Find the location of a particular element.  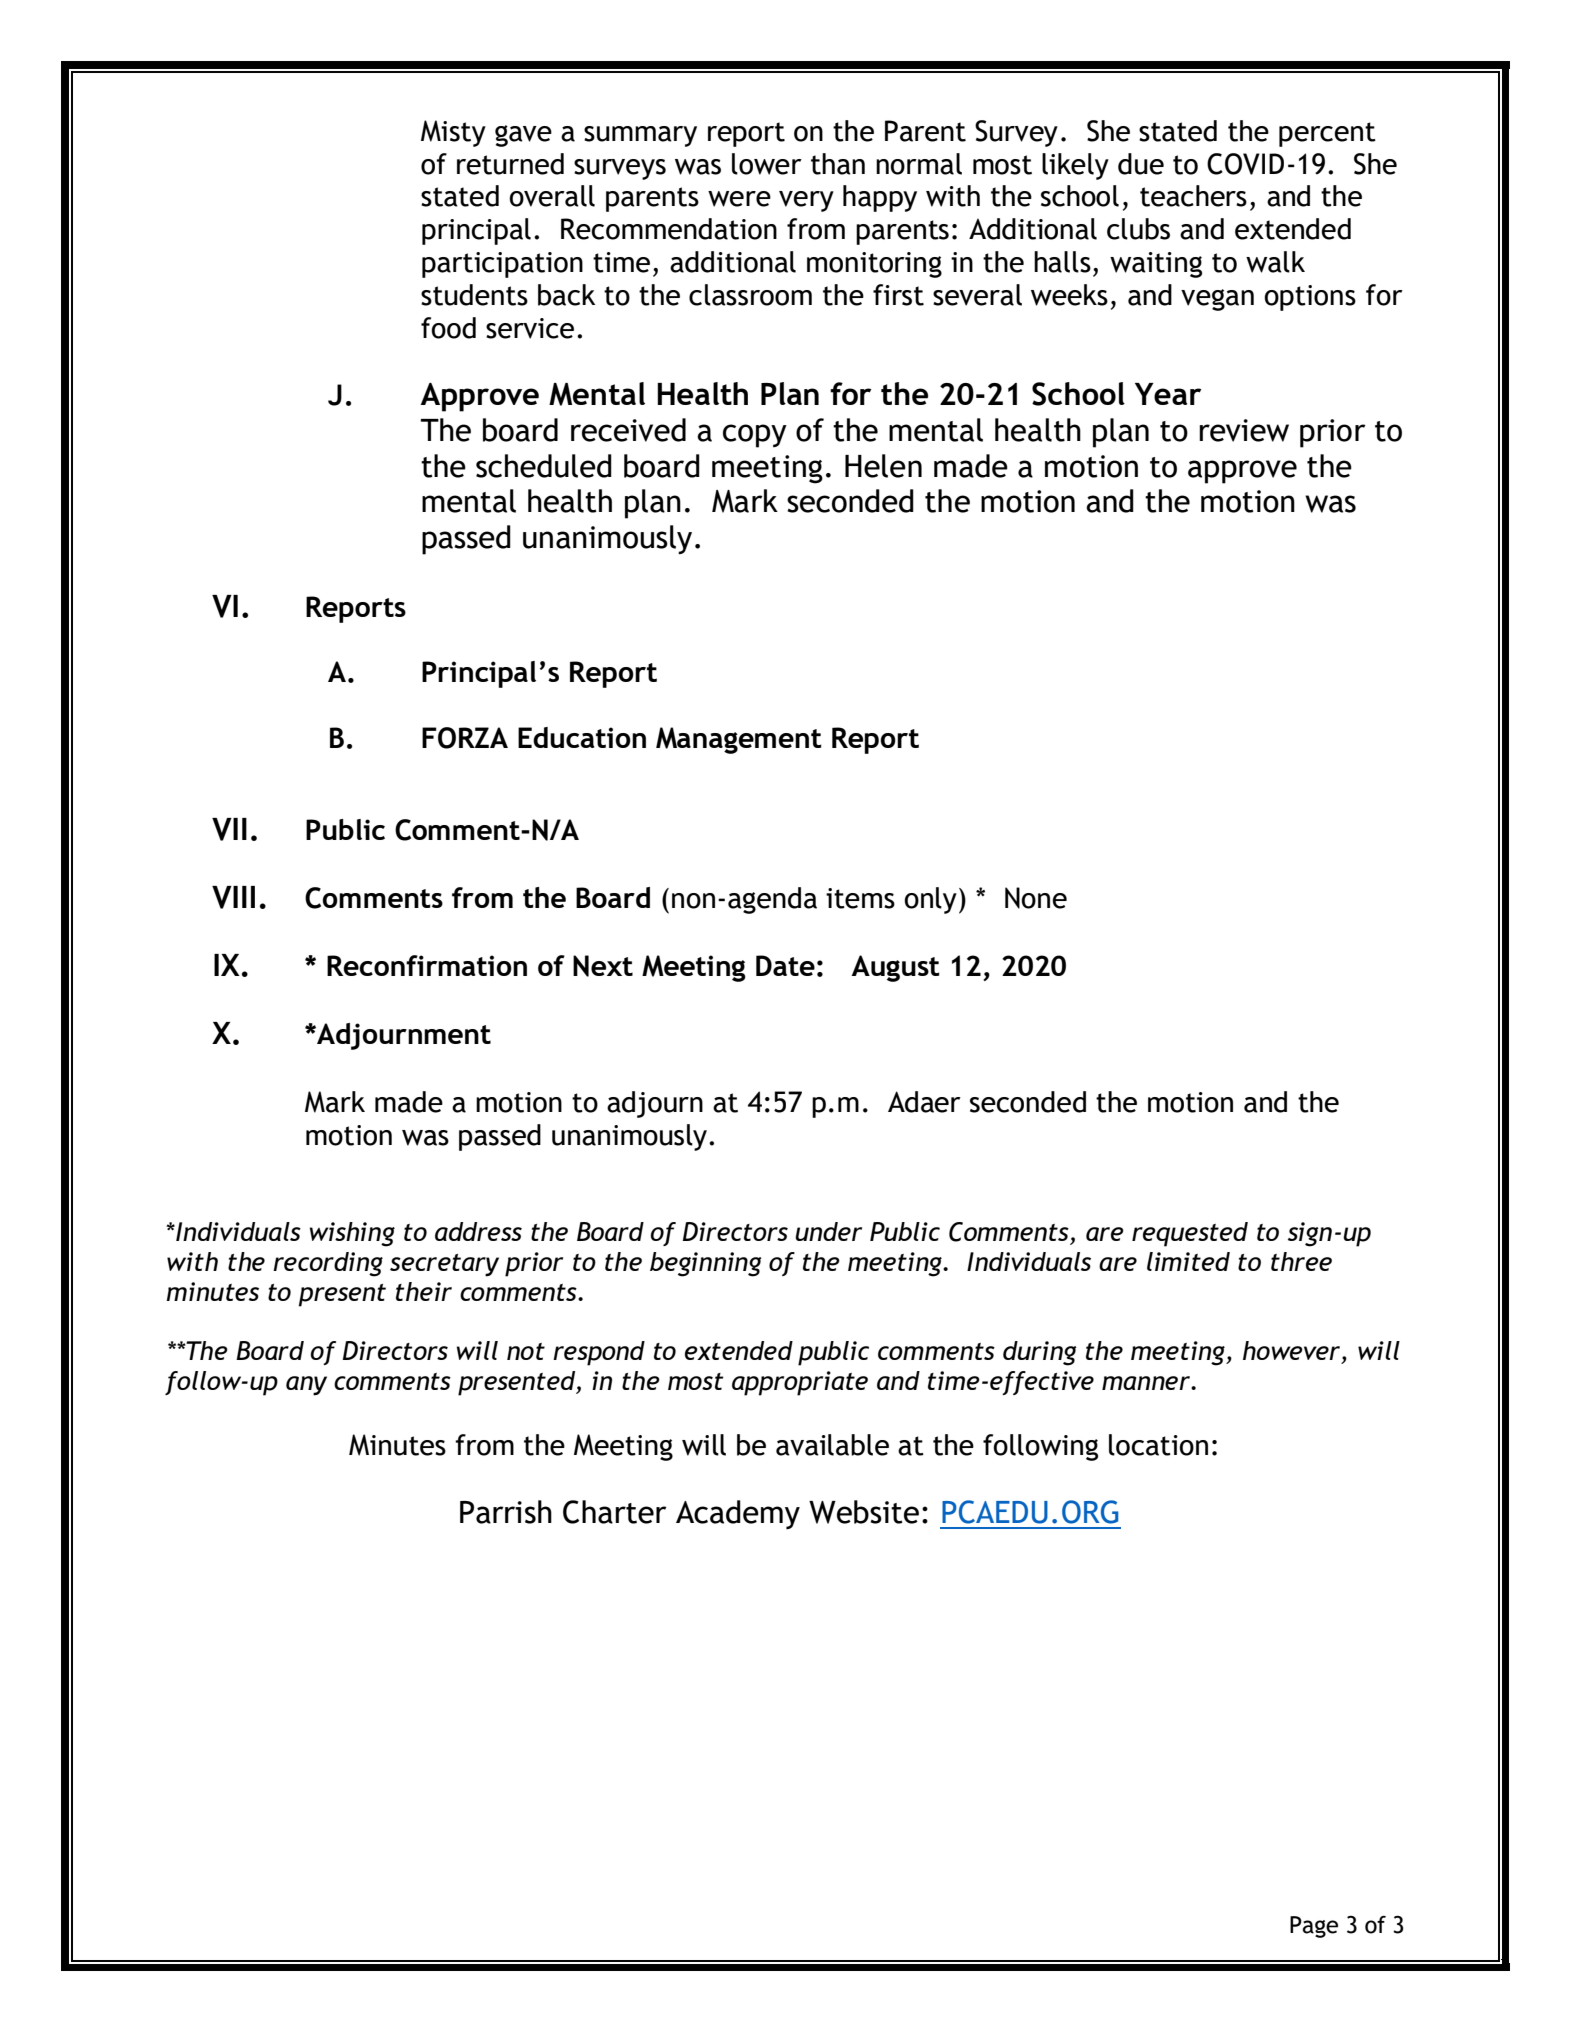

Misty is located at coordinates (453, 133).
